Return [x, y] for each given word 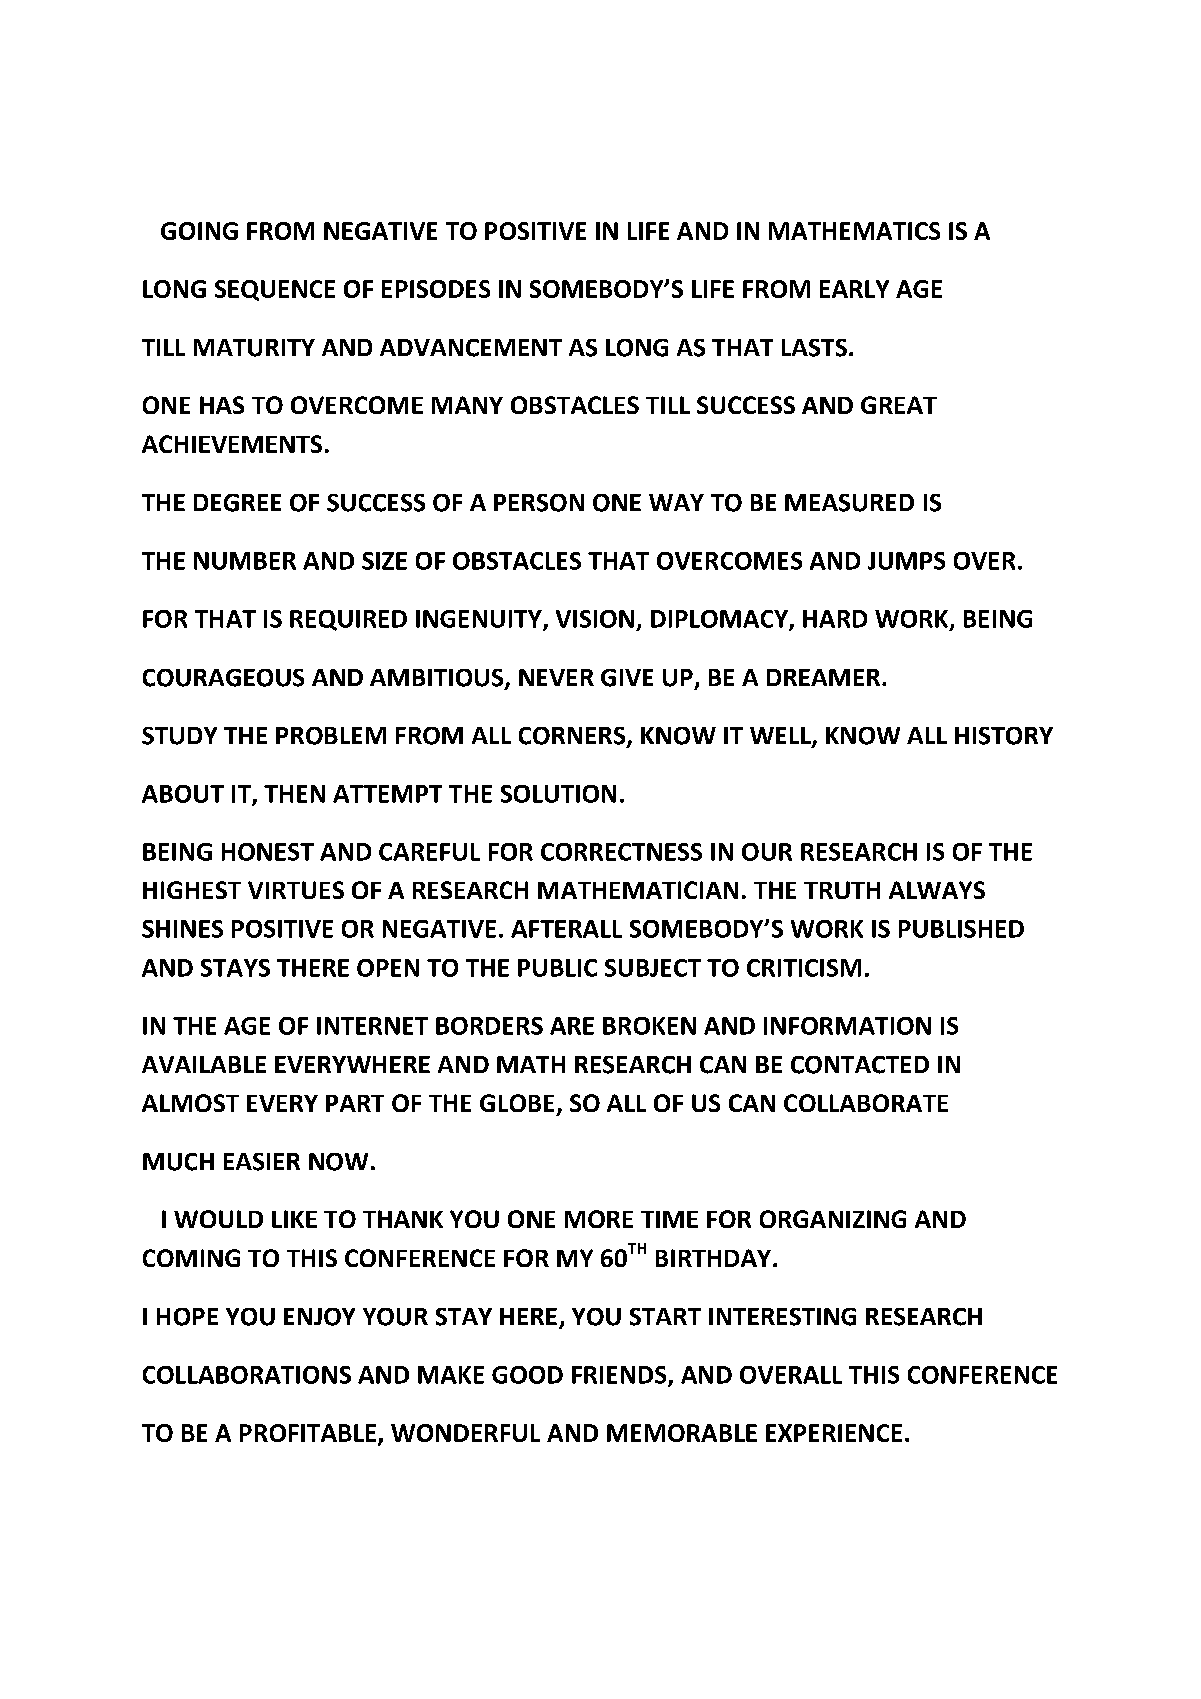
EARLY [854, 289]
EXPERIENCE [834, 1433]
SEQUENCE [275, 290]
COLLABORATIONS [247, 1375]
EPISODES [436, 289]
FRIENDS [620, 1376]
